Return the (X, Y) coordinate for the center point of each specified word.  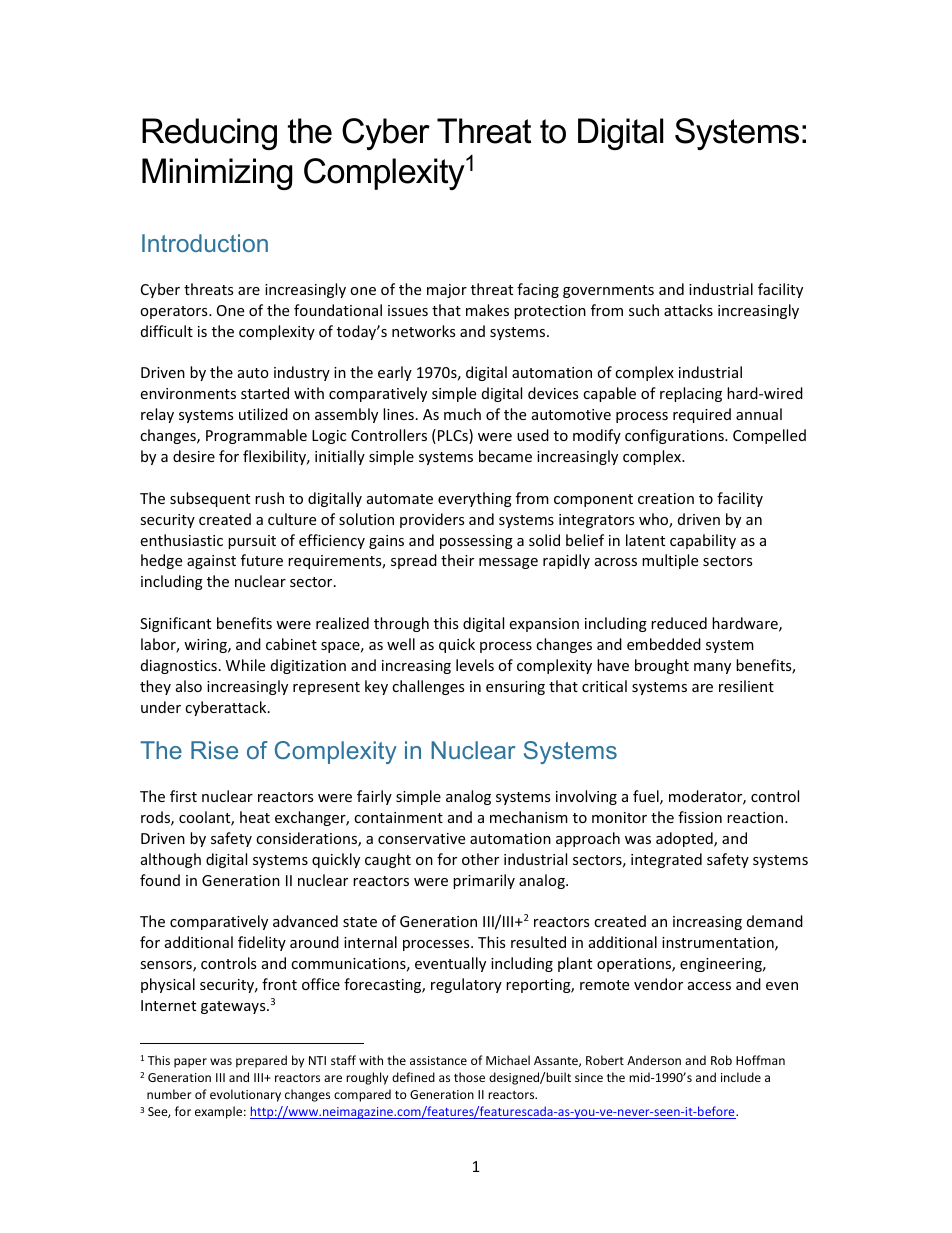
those (469, 1077)
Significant (175, 624)
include (741, 1077)
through (401, 624)
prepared (261, 1061)
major (447, 291)
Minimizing (217, 174)
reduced (679, 623)
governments (608, 291)
